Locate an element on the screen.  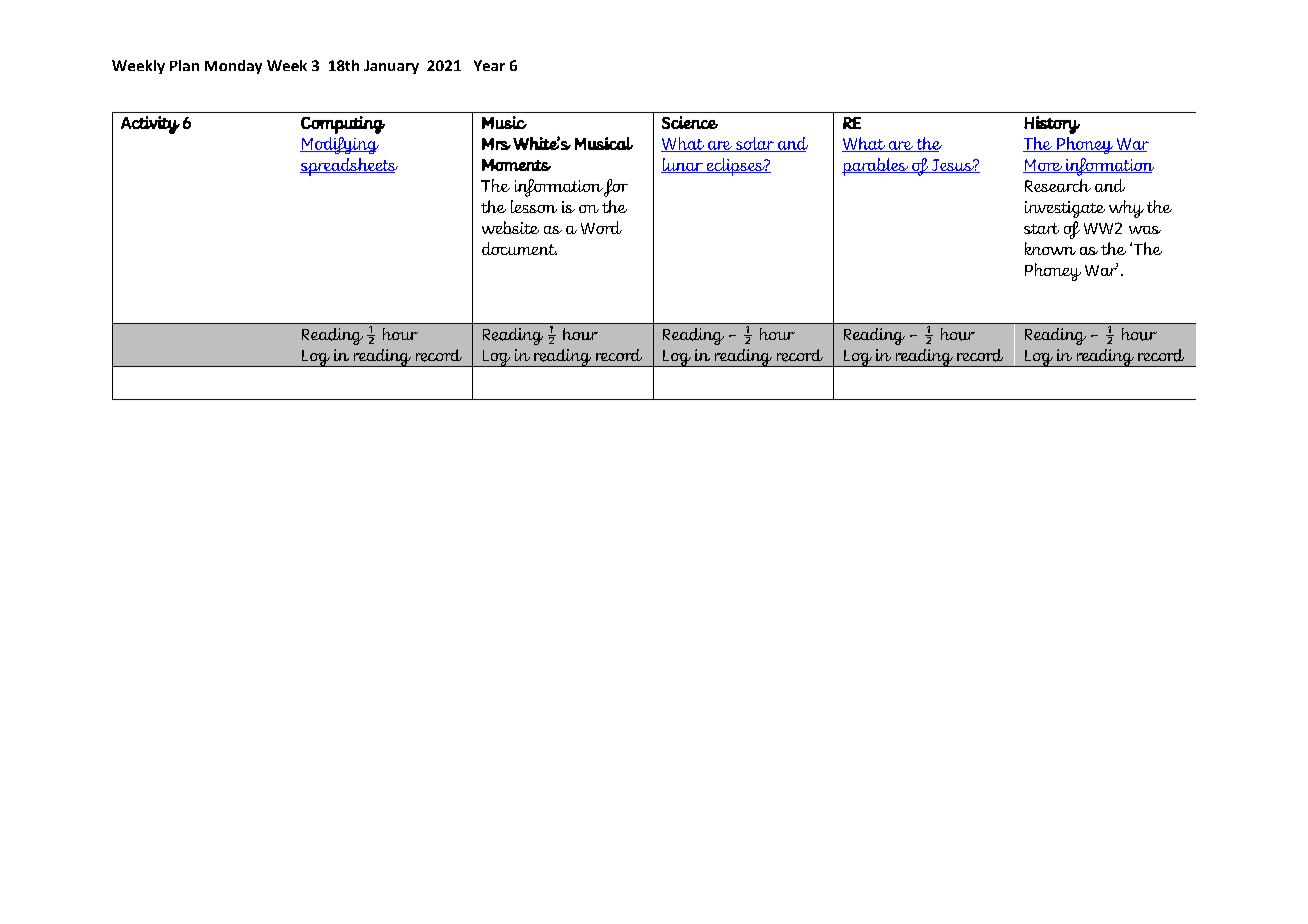
spreadsheets is located at coordinates (349, 167).
